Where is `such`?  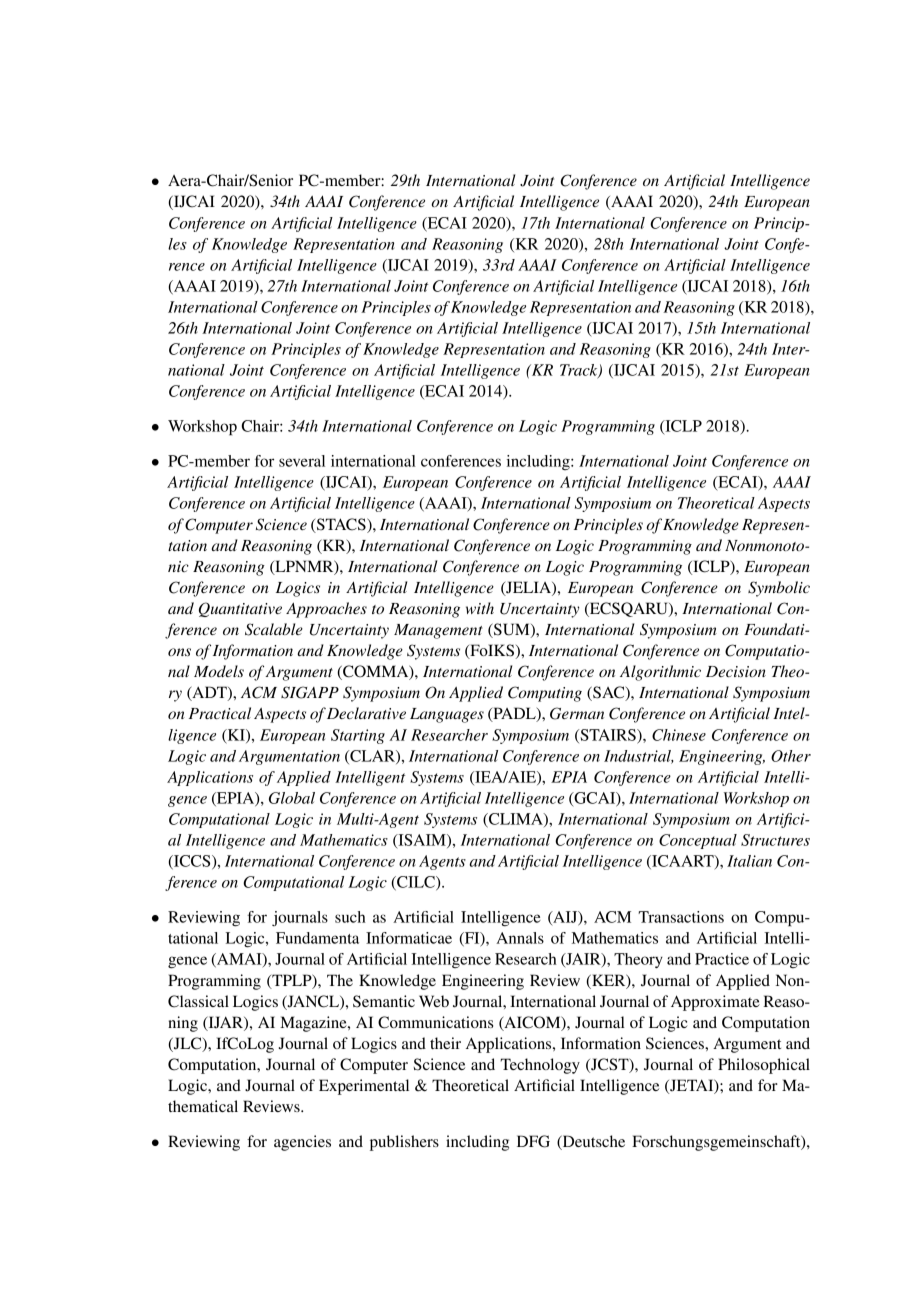
such is located at coordinates (350, 917).
